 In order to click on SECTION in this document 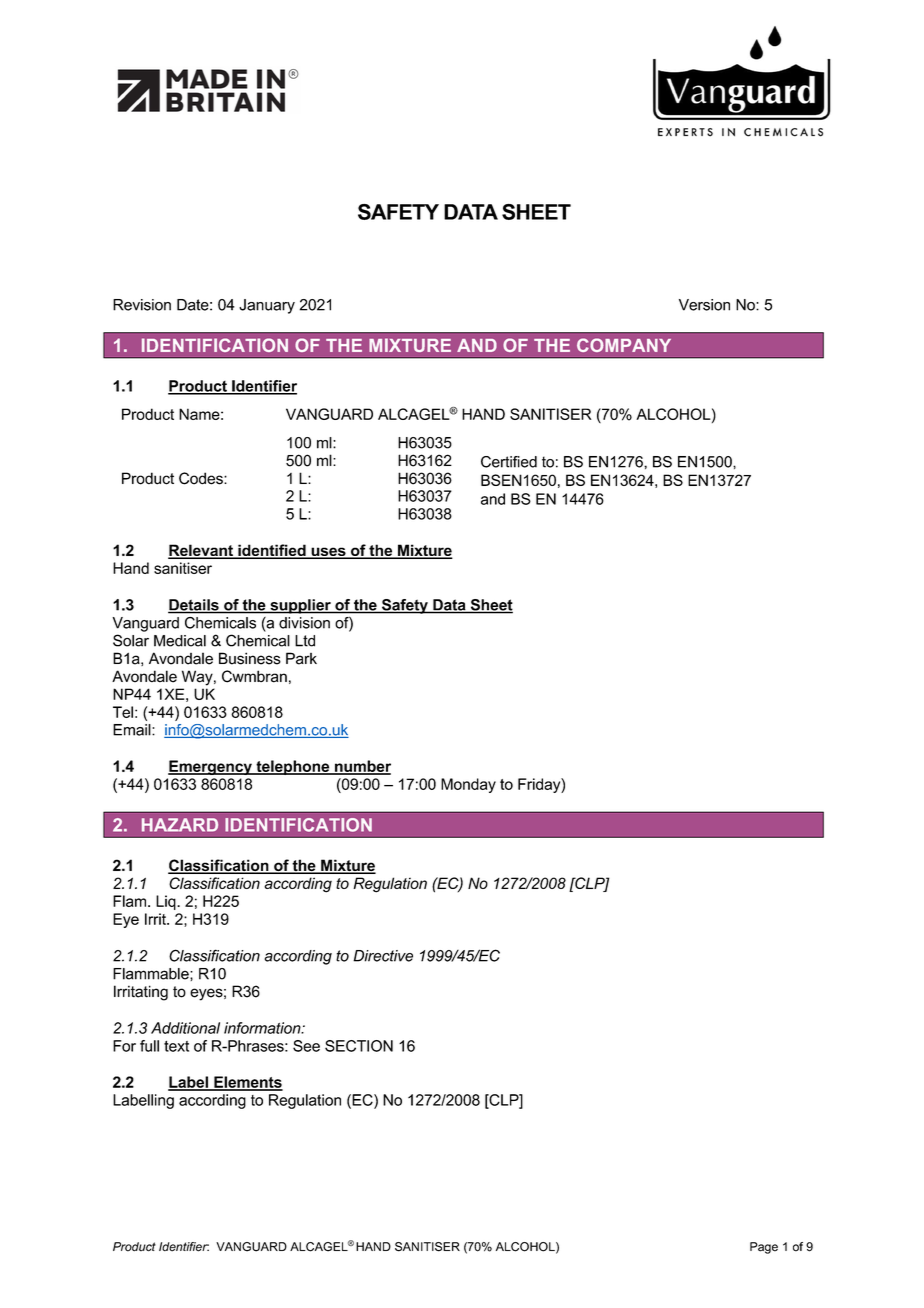, I will do `click(359, 1046)`.
